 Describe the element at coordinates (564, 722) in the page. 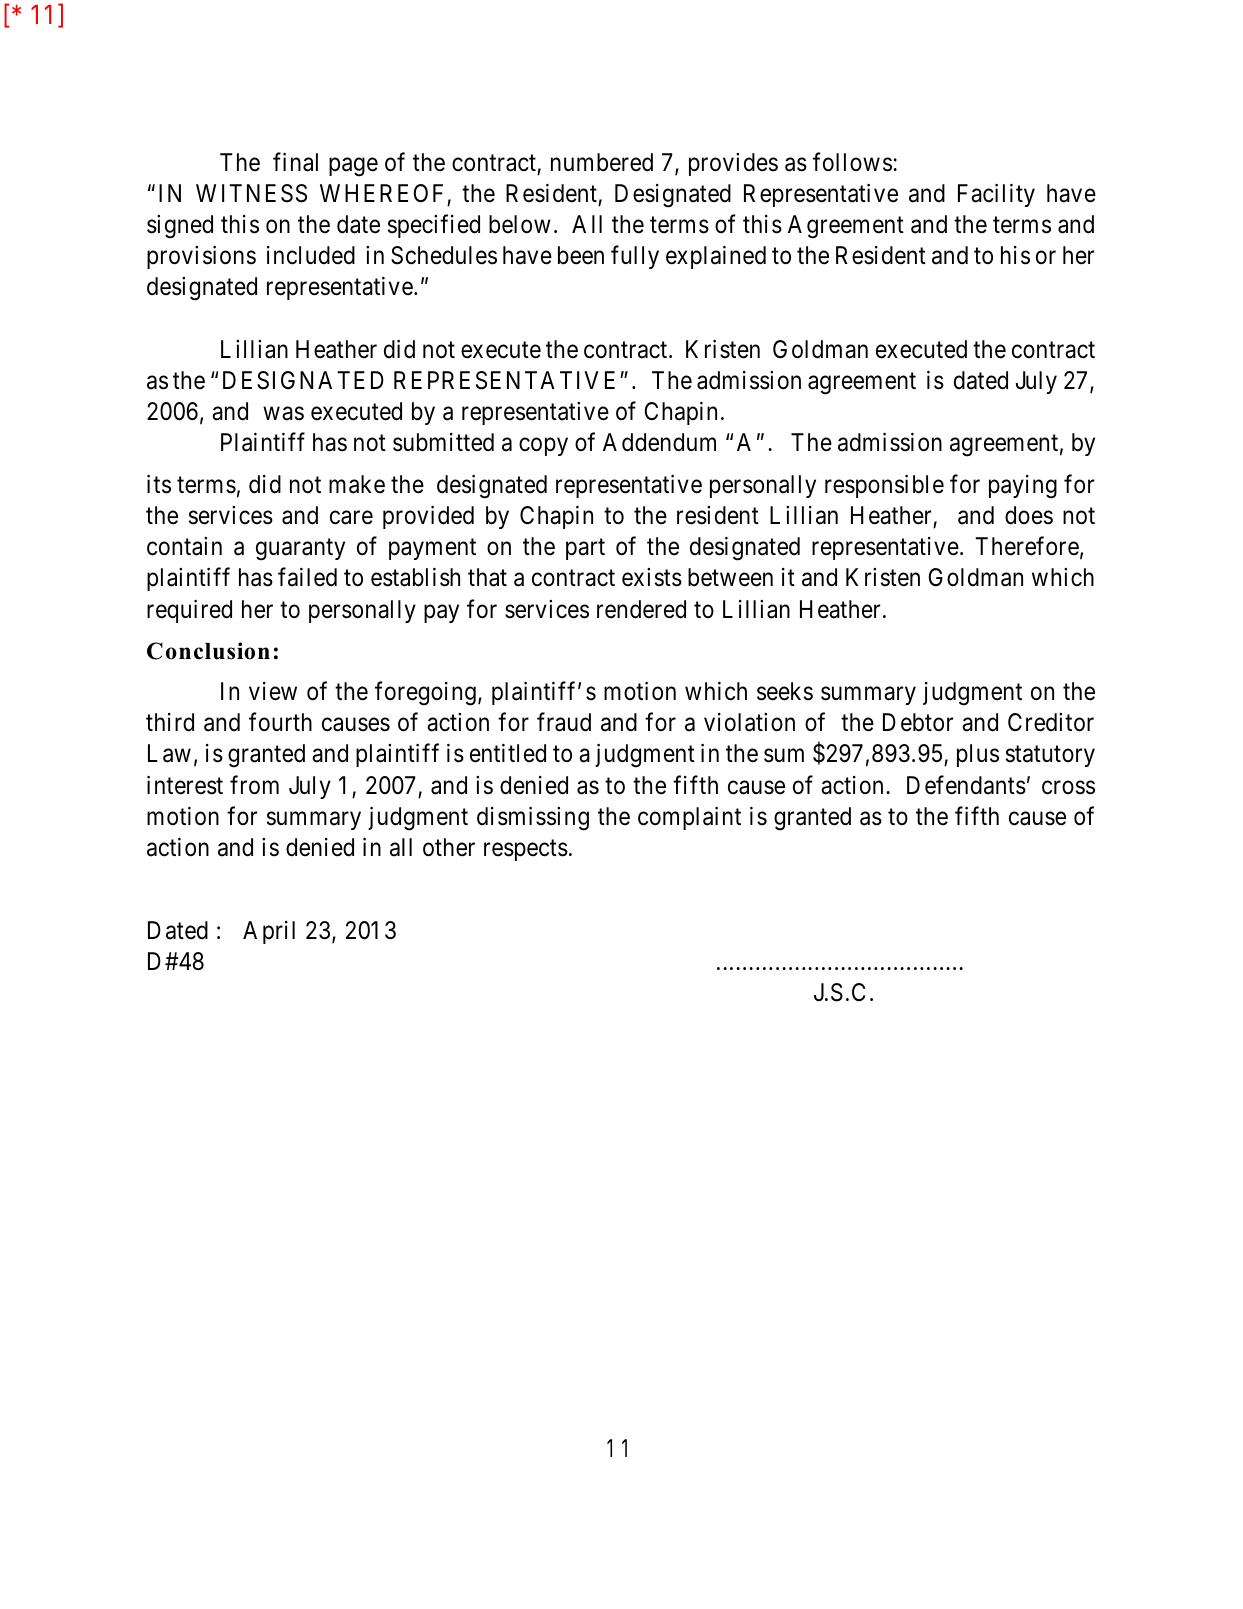

I see `fraud` at that location.
